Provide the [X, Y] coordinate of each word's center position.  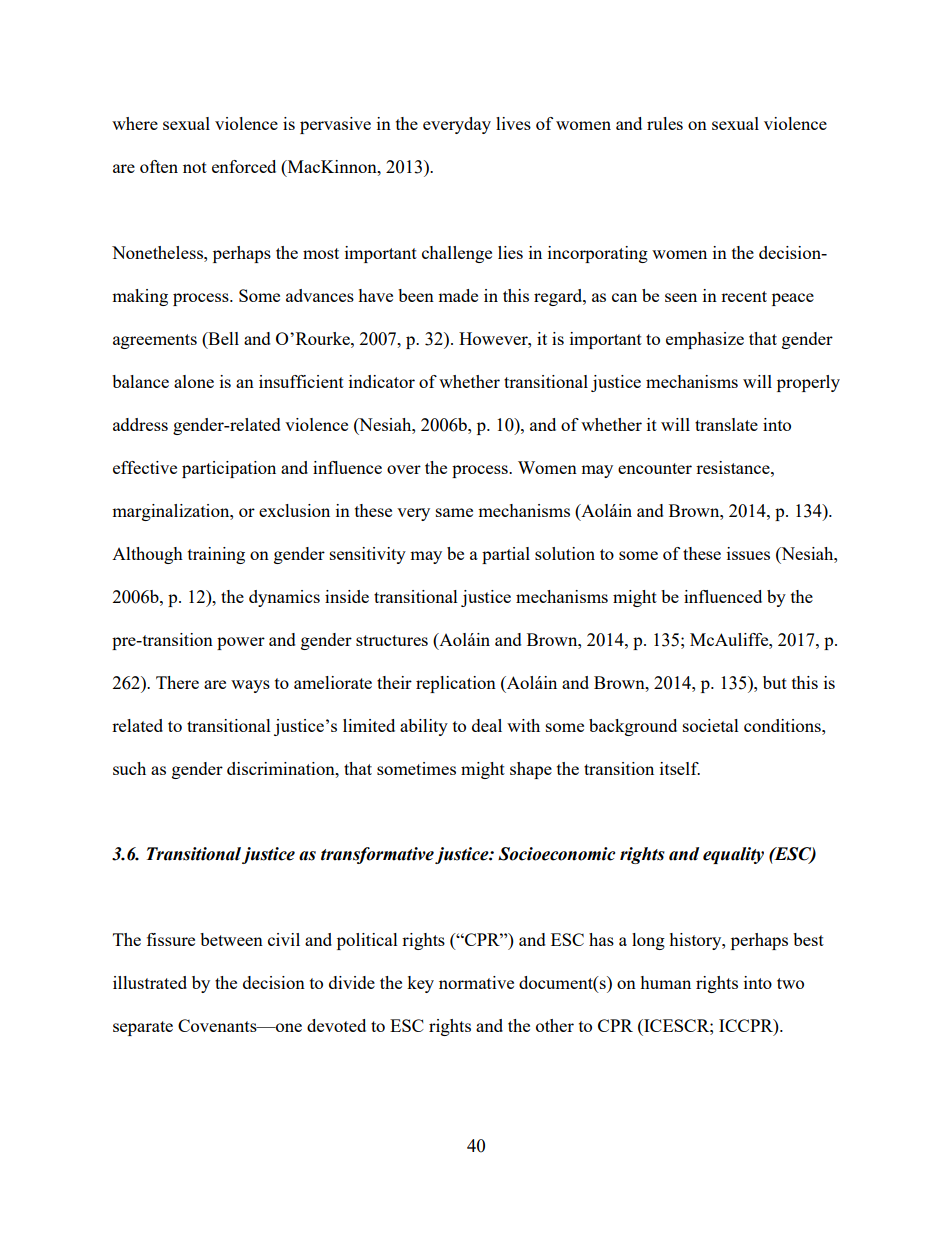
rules [665, 123]
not [195, 167]
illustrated [150, 982]
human [665, 982]
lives [513, 123]
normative [476, 982]
